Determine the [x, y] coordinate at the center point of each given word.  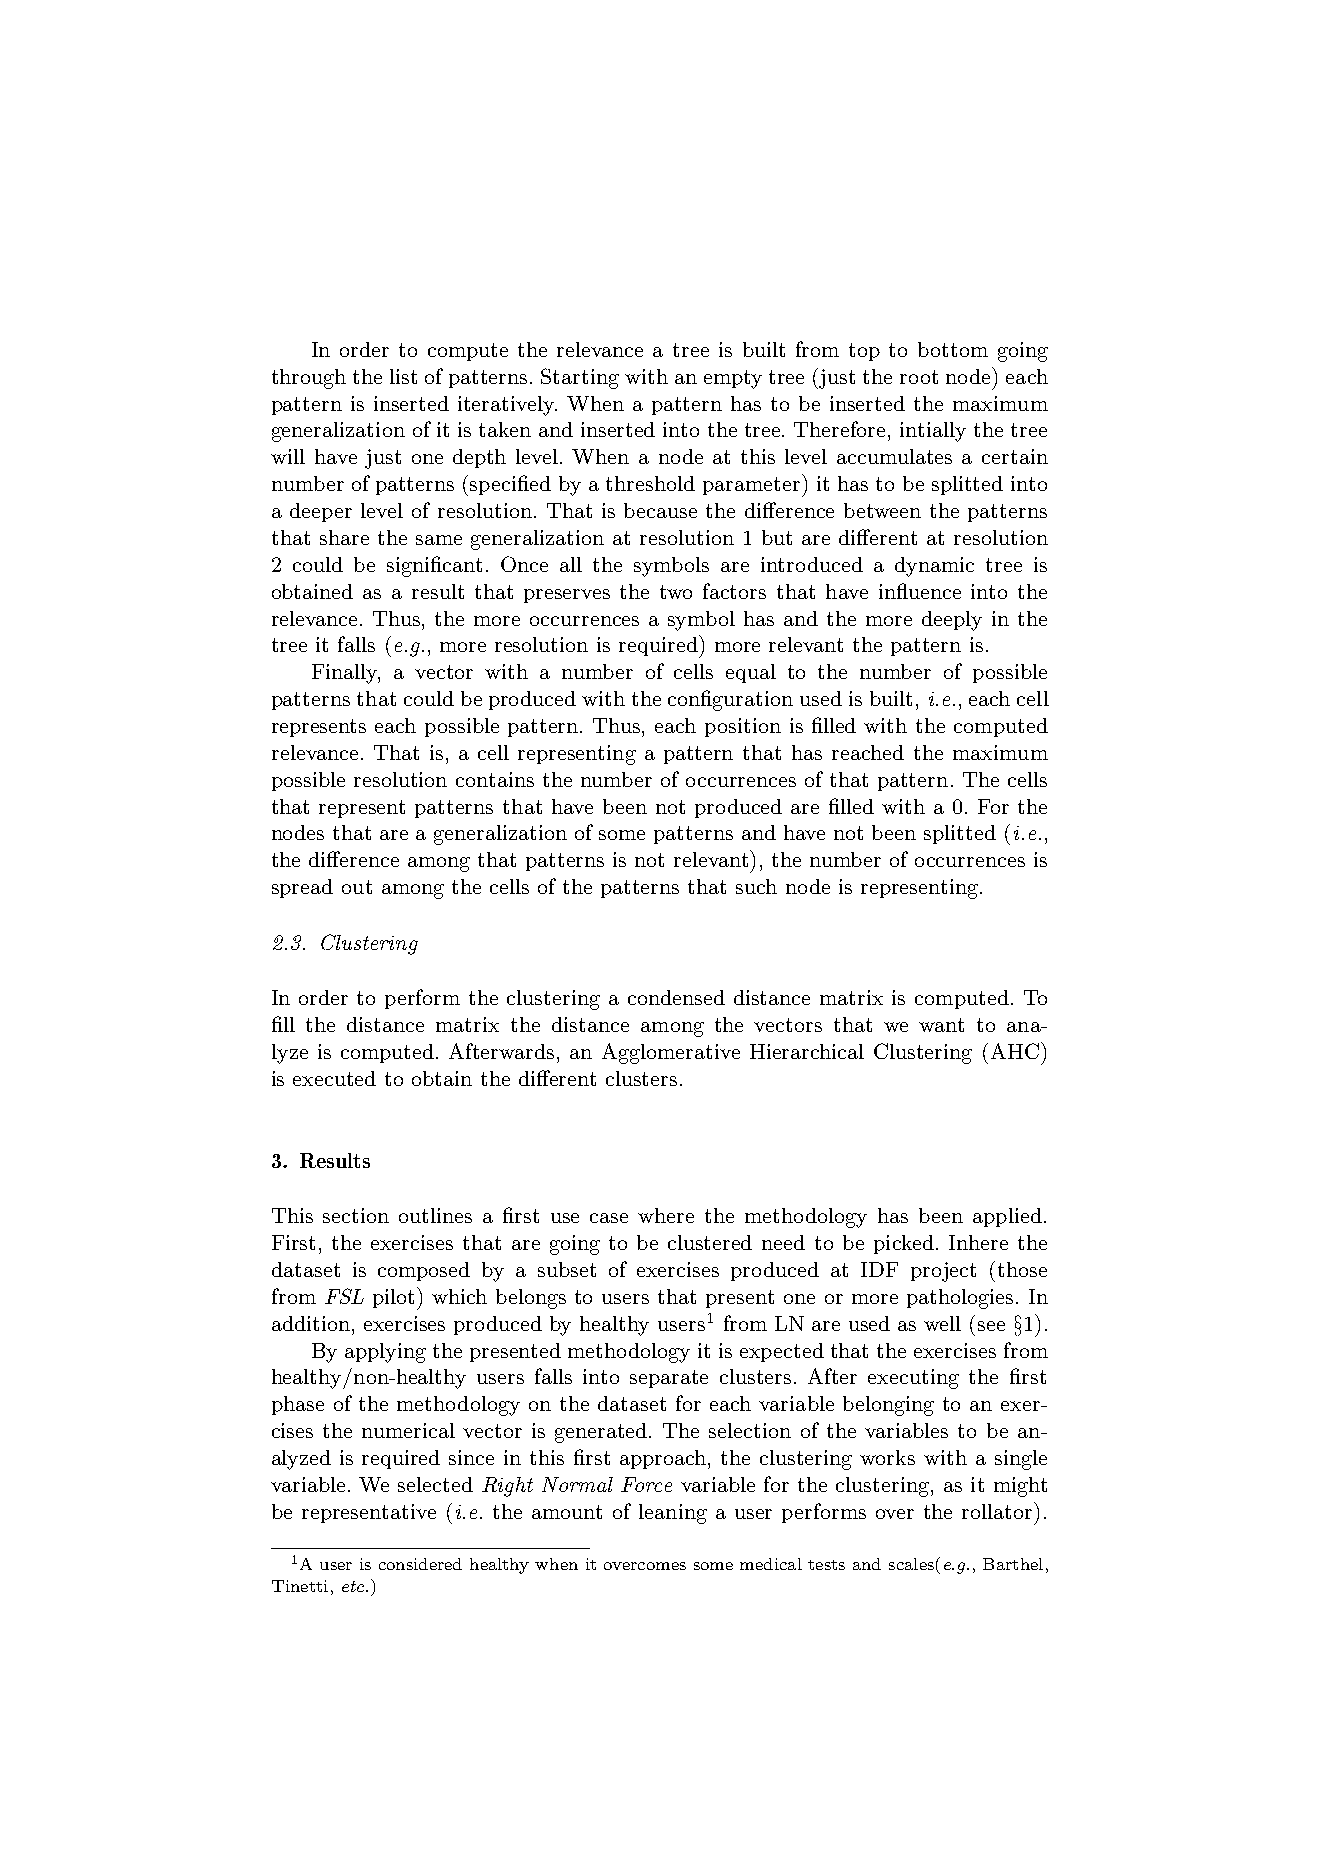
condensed [676, 997]
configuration [730, 700]
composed [424, 1271]
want [941, 1025]
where [666, 1215]
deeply [952, 621]
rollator [998, 1510]
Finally [346, 674]
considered [420, 1564]
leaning [673, 1514]
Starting [580, 378]
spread [302, 888]
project [943, 1272]
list [403, 376]
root [919, 377]
